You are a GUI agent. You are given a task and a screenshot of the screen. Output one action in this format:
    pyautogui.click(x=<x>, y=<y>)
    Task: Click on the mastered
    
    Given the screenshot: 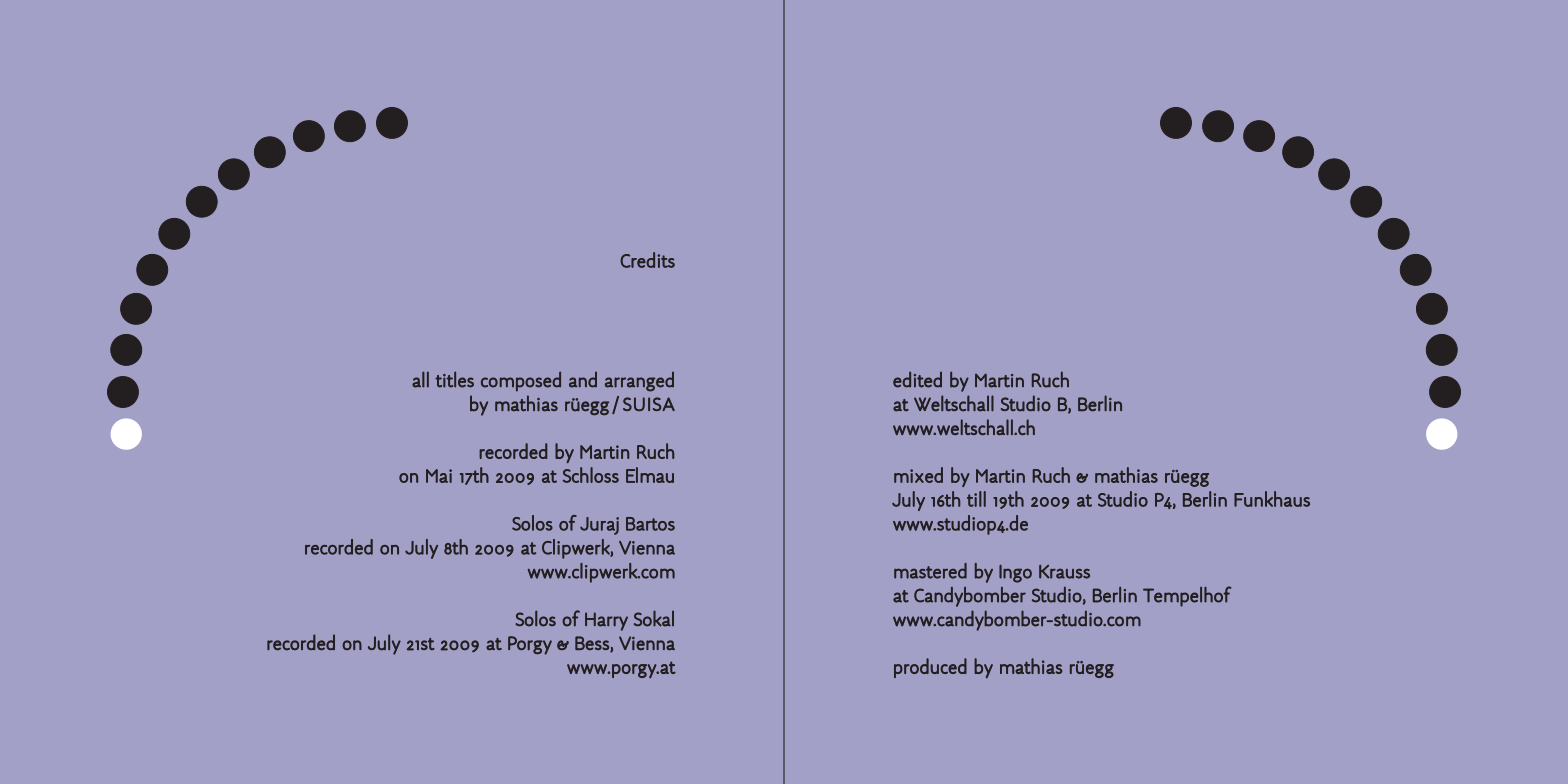 What is the action you would take?
    pyautogui.click(x=930, y=571)
